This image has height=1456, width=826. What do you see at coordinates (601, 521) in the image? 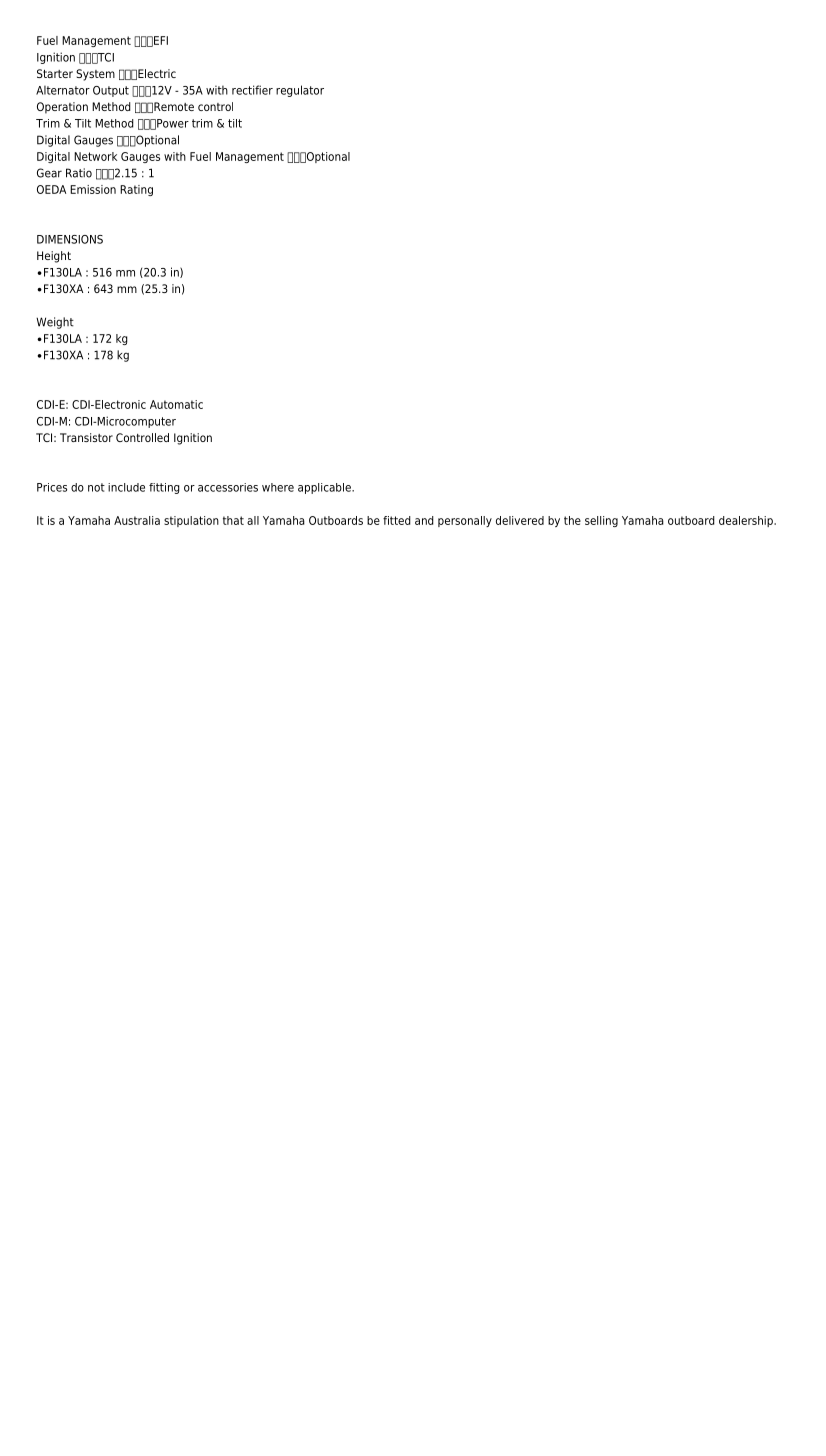
I see `selling` at bounding box center [601, 521].
